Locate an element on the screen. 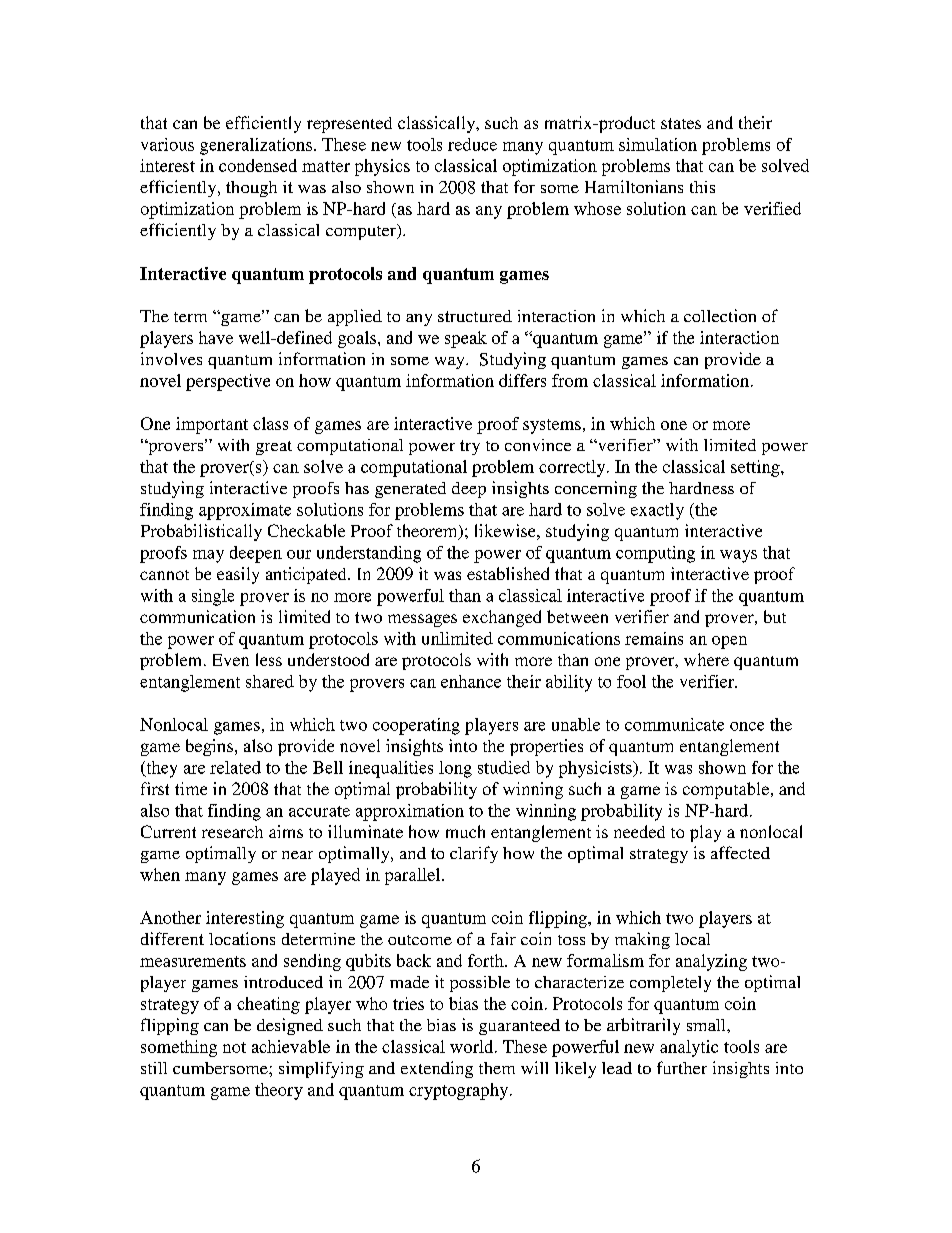  theorem is located at coordinates (428, 532).
